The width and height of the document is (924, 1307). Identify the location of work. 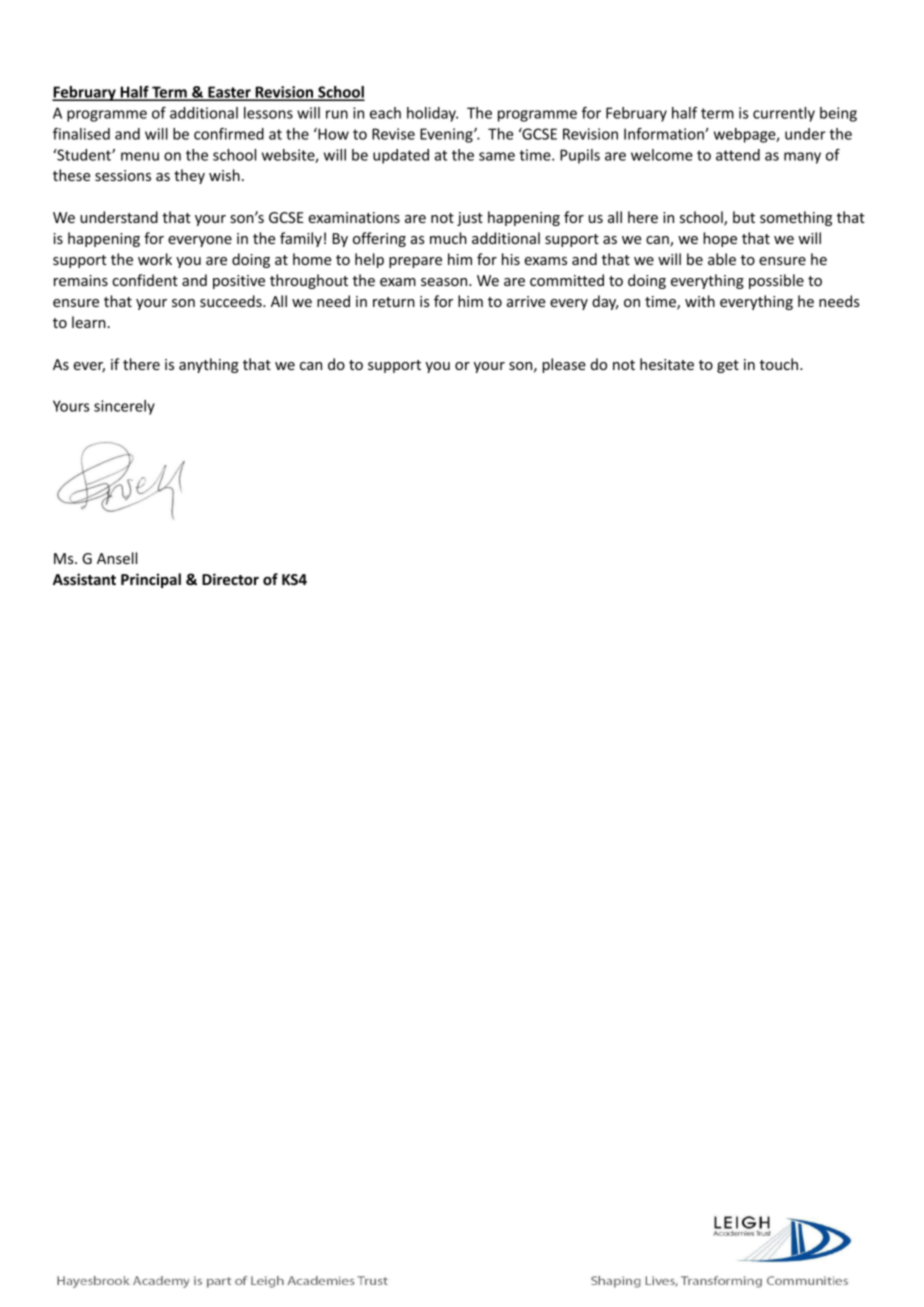
(155, 259).
